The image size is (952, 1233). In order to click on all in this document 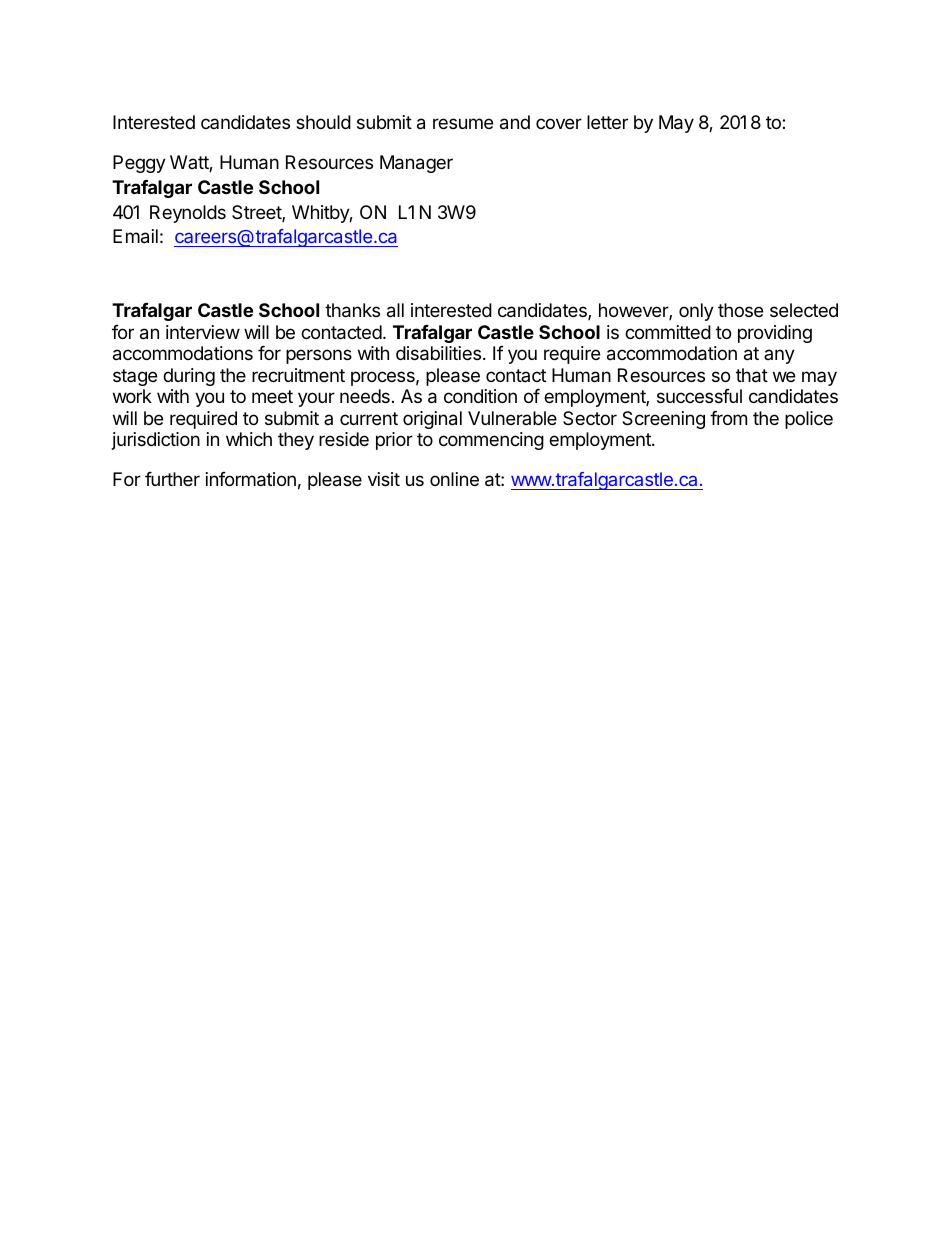, I will do `click(395, 310)`.
